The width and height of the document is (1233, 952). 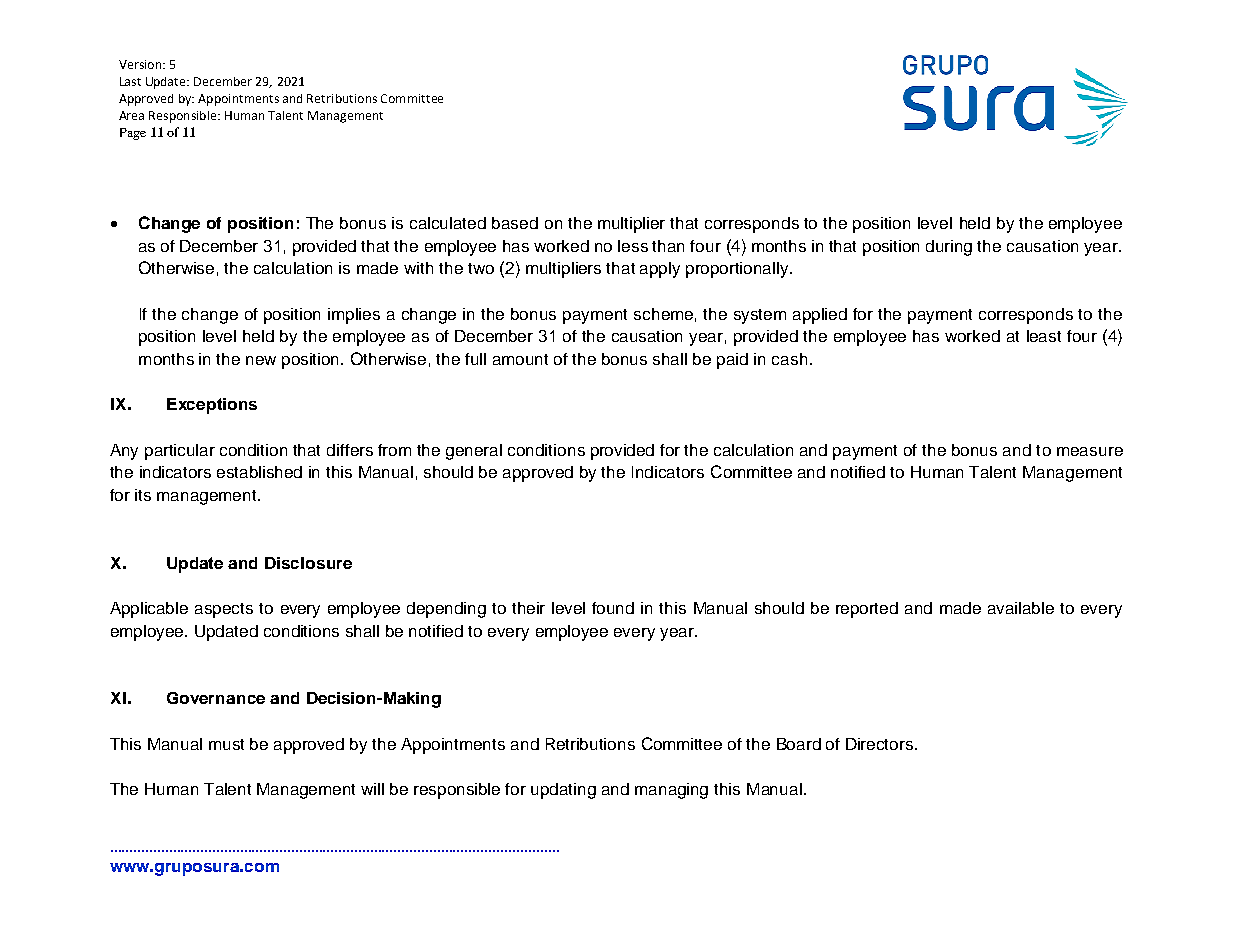 I want to click on with, so click(x=418, y=268).
